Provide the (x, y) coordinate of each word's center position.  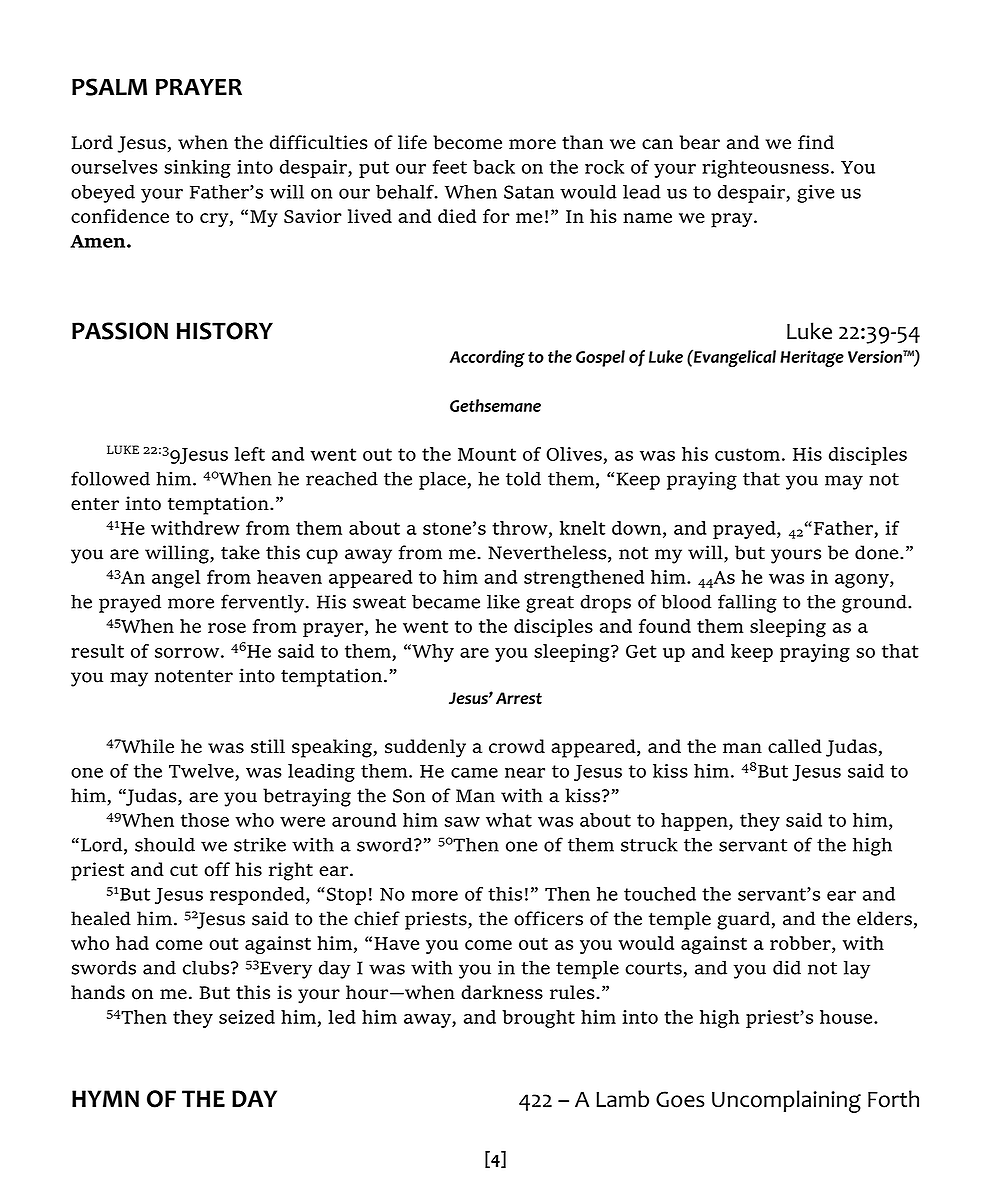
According (487, 358)
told (523, 478)
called (795, 746)
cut (184, 870)
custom (747, 454)
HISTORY (225, 331)
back (494, 167)
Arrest (519, 698)
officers (548, 918)
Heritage (812, 358)
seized (247, 1017)
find (816, 142)
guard (743, 920)
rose (227, 628)
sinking (197, 169)
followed (110, 478)
